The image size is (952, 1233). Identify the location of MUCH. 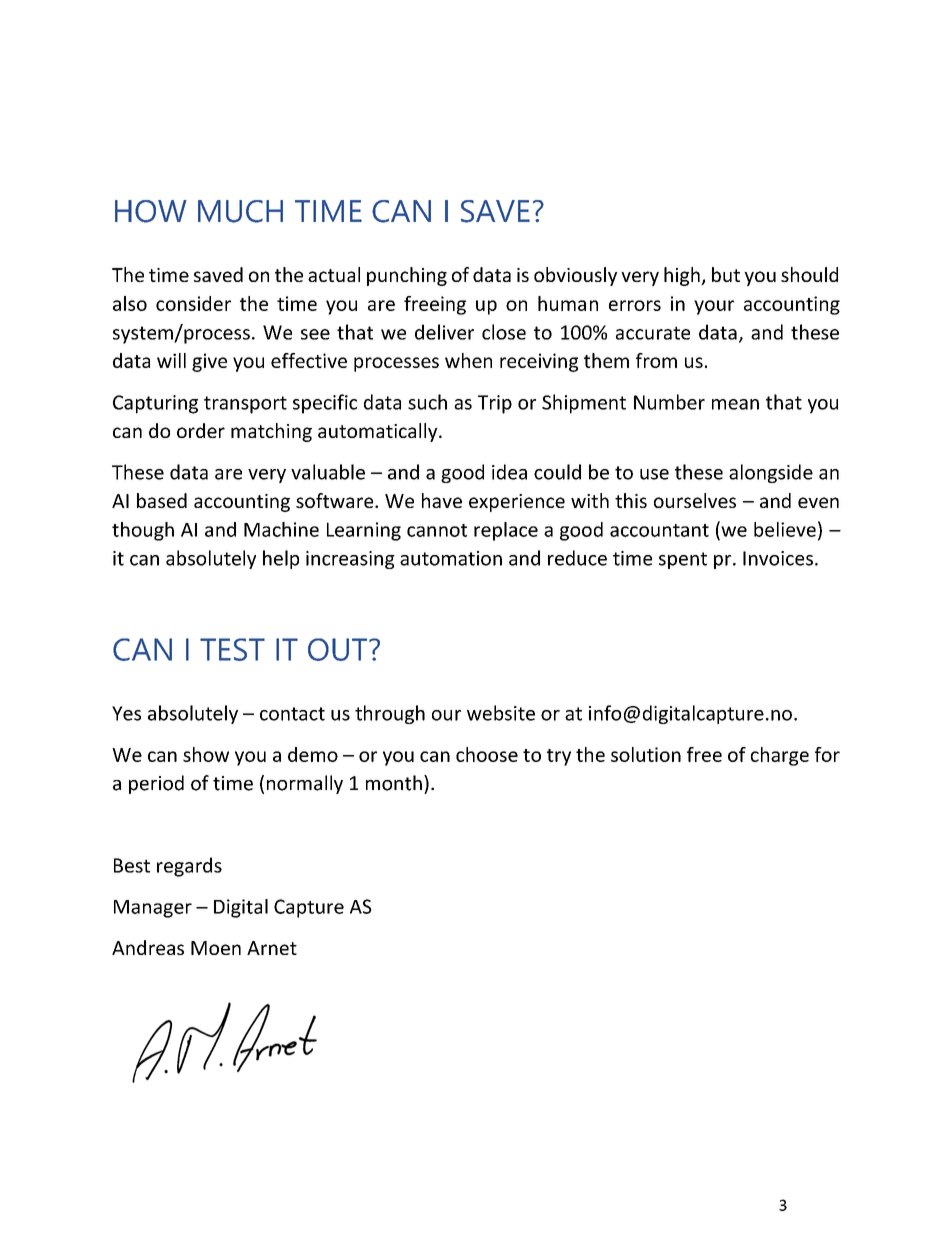
(240, 211).
